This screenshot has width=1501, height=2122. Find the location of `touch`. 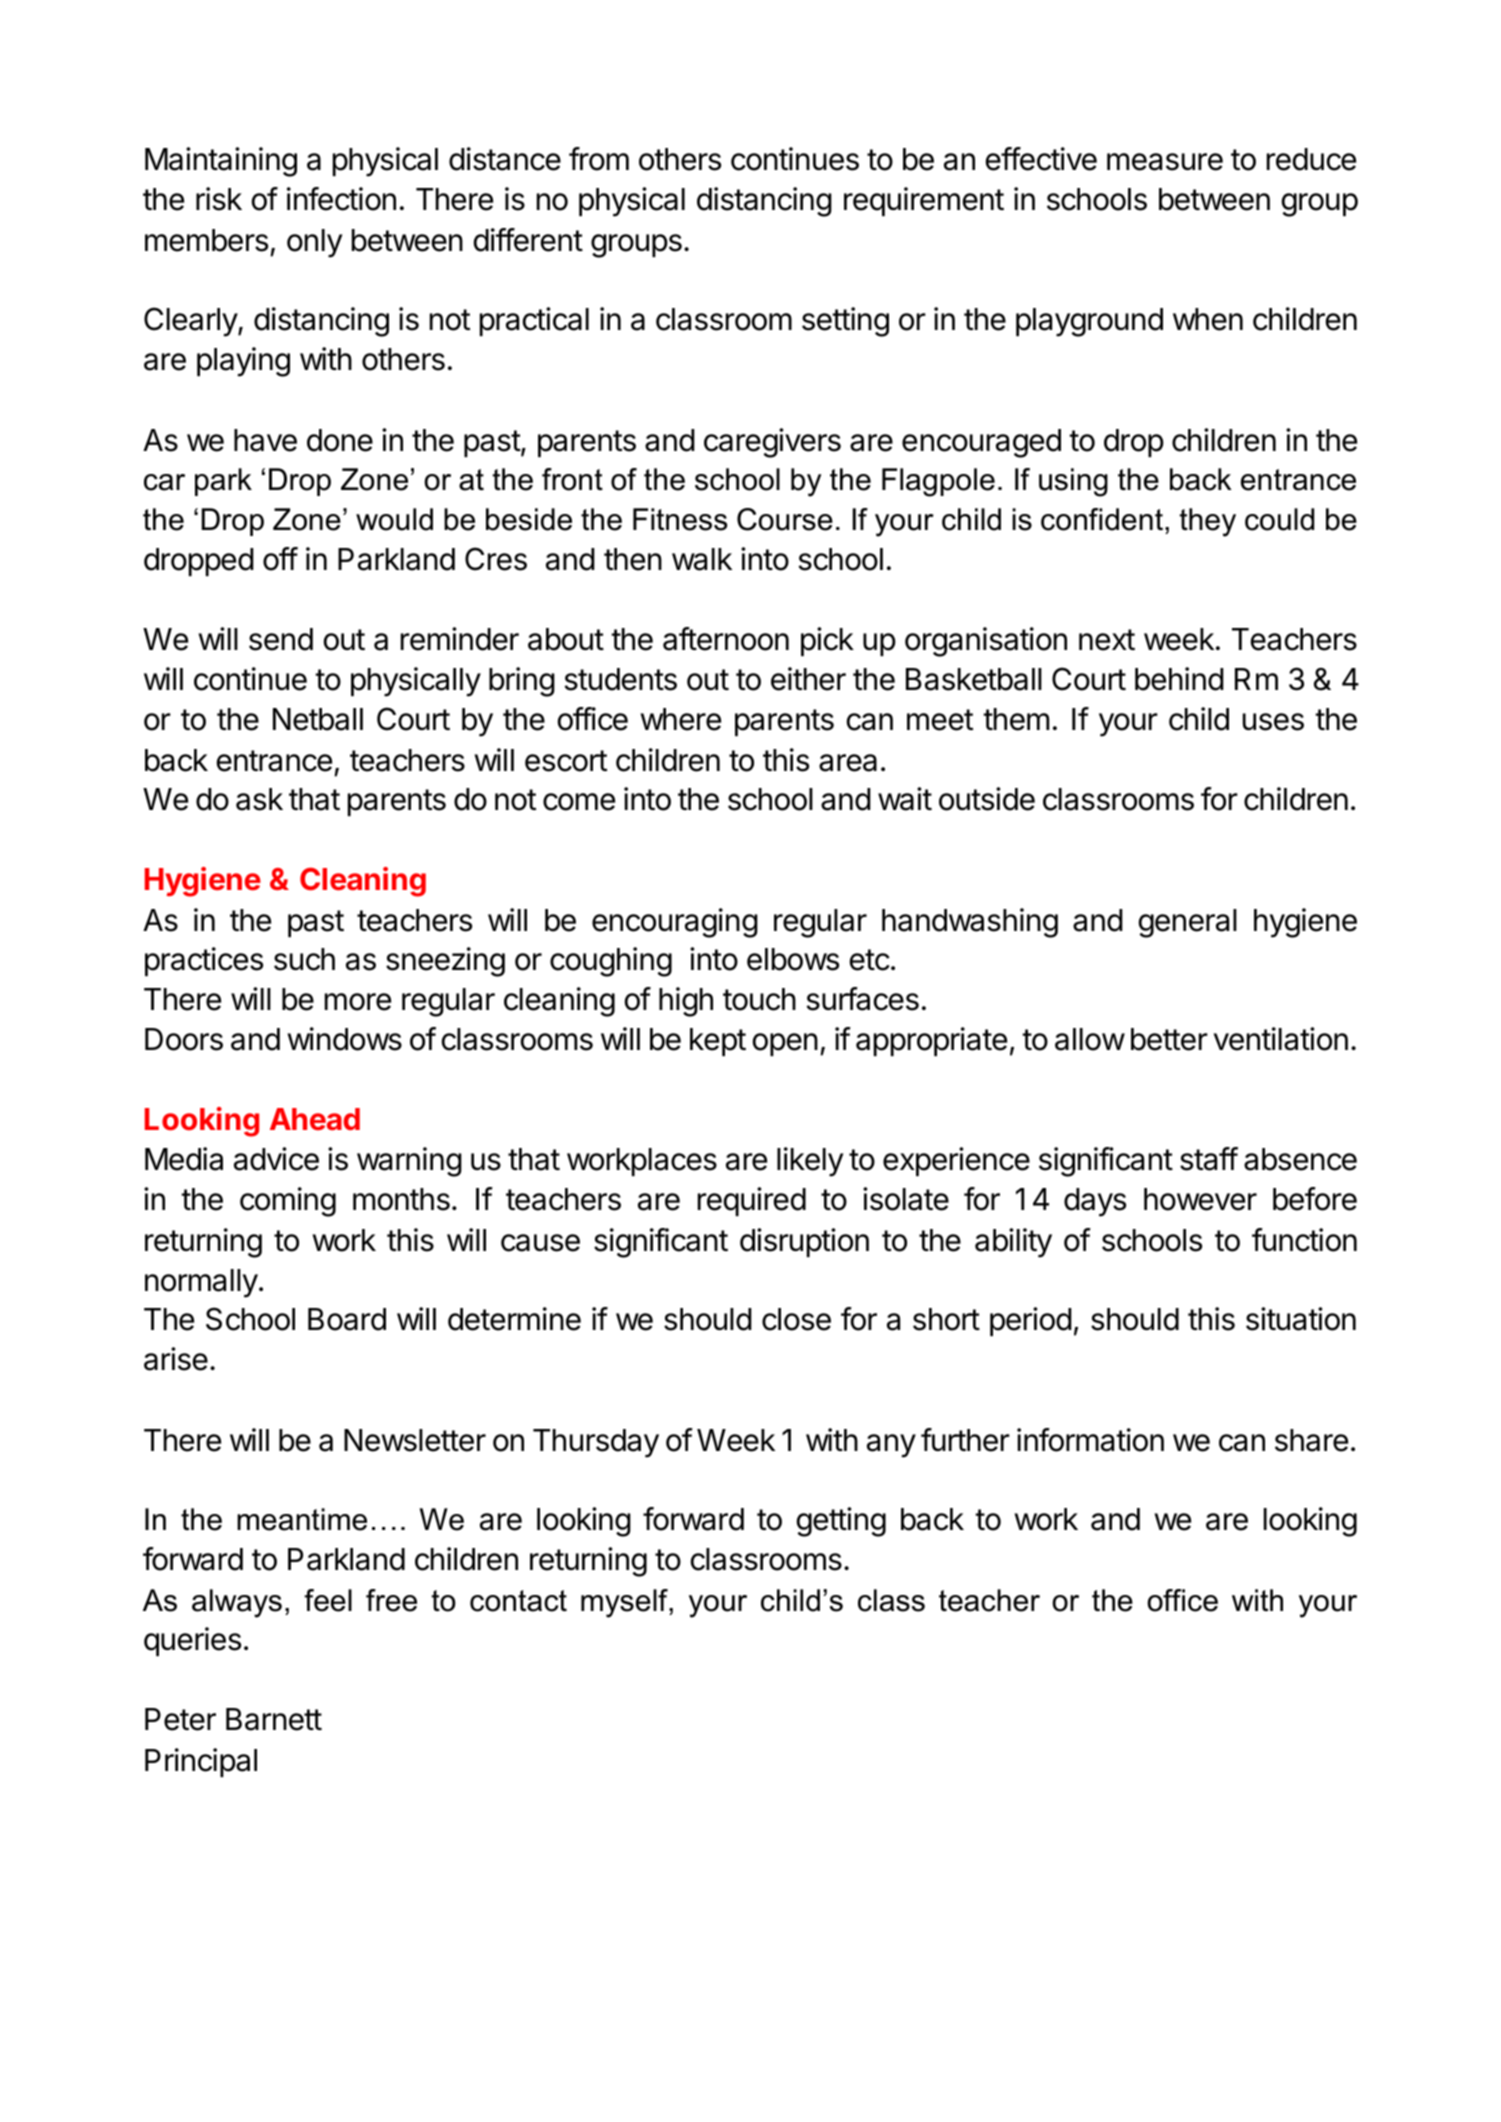

touch is located at coordinates (759, 999).
